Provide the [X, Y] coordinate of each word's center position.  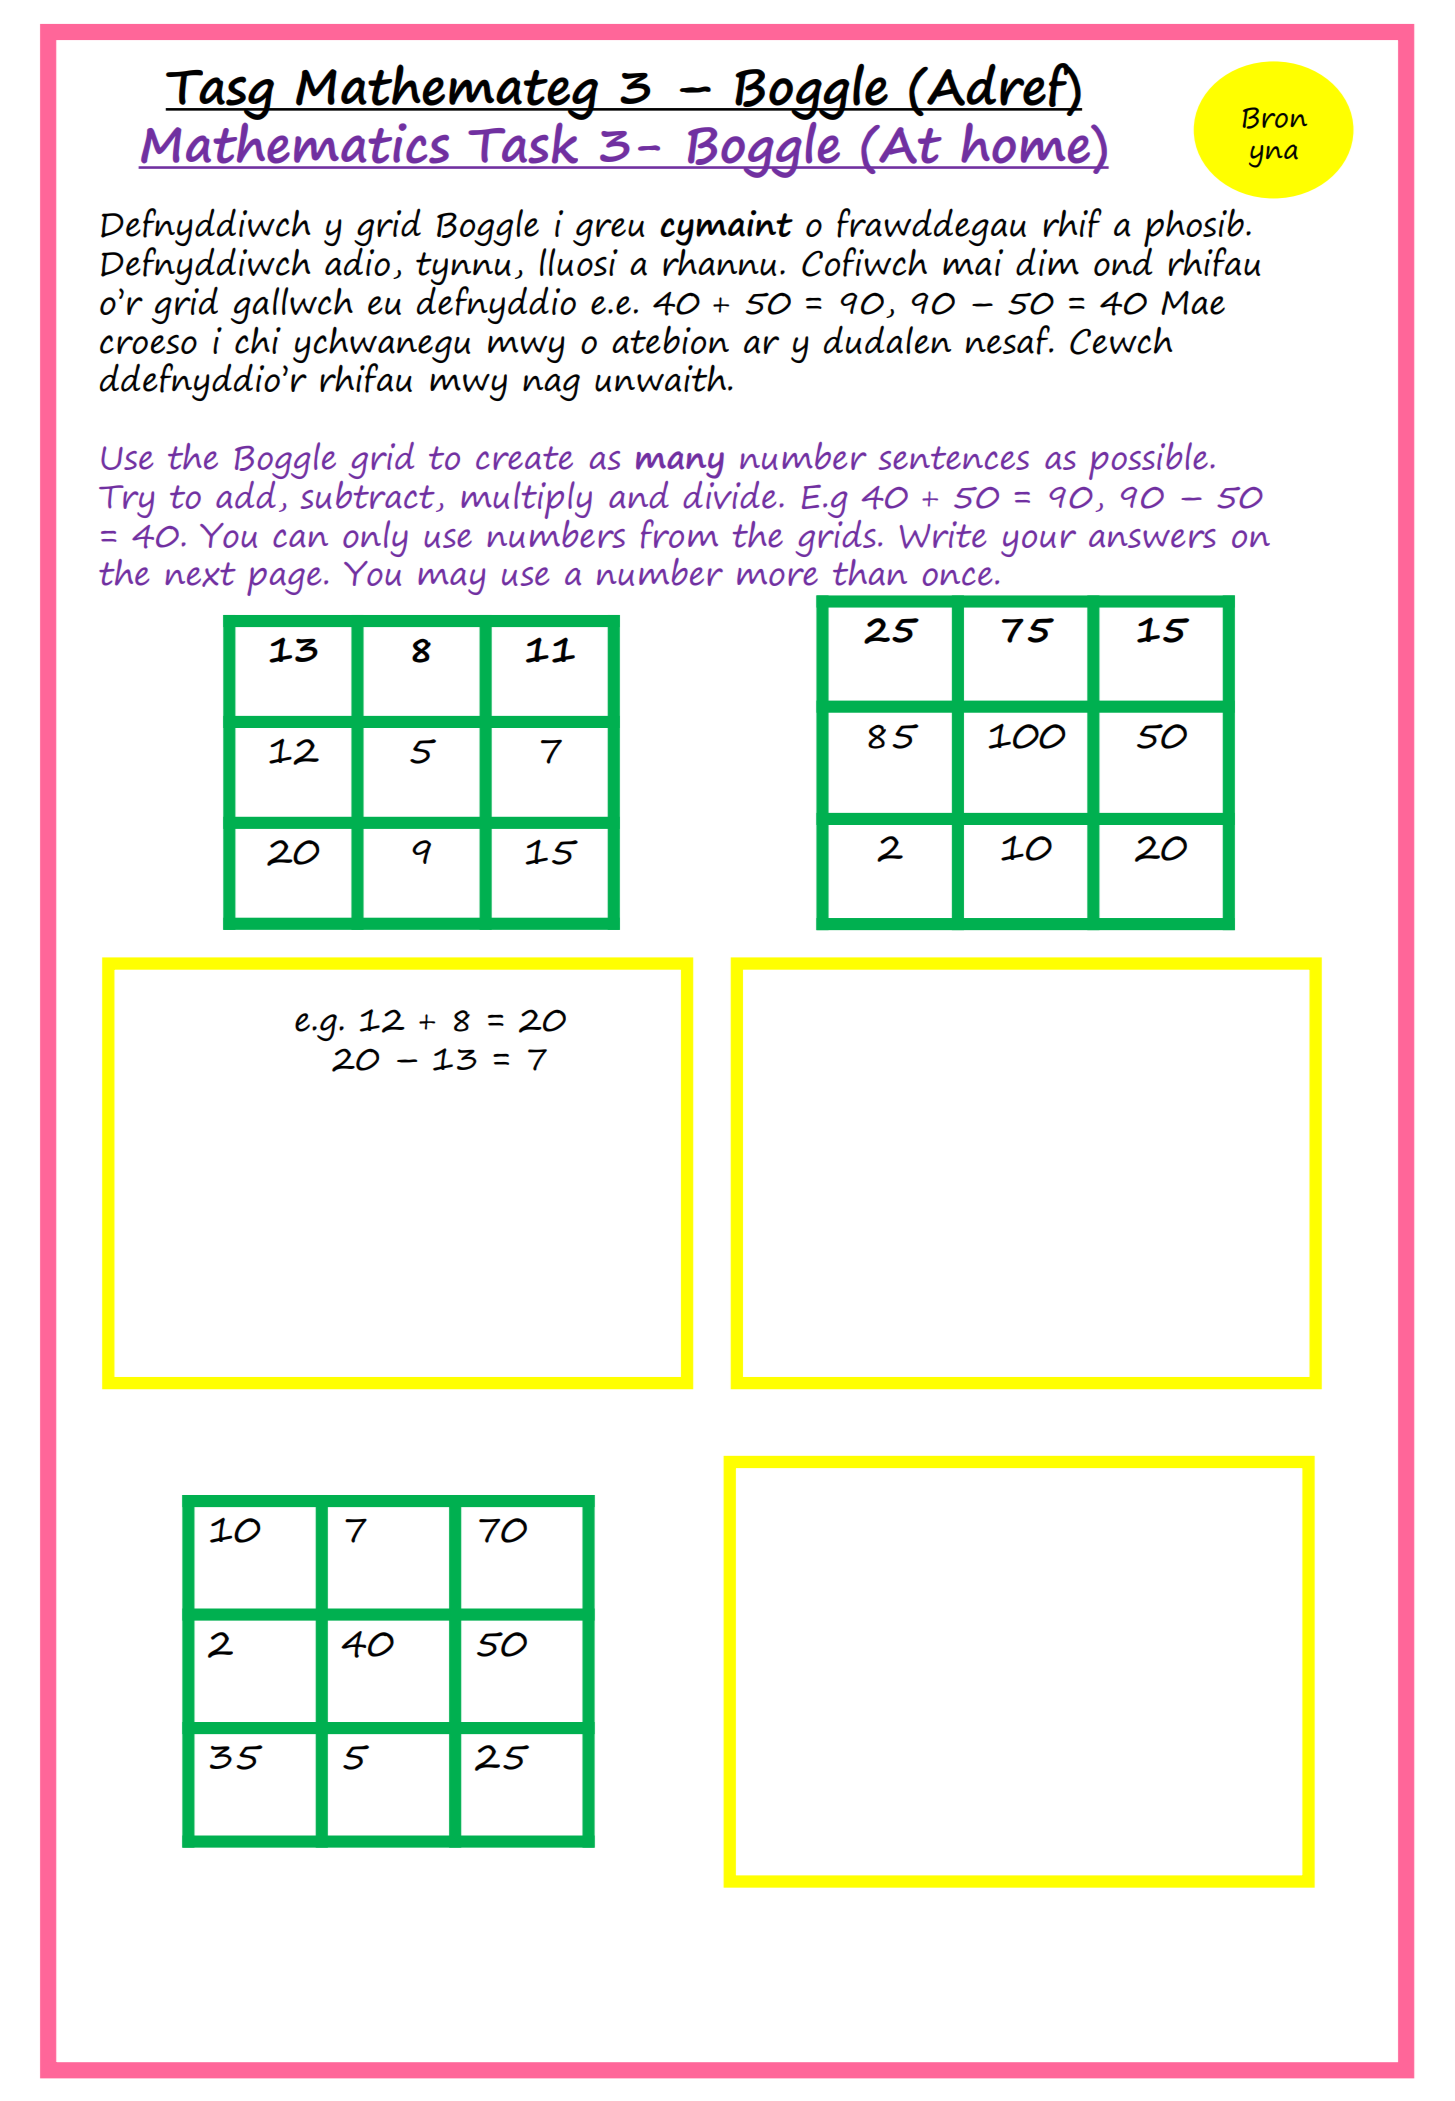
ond [1123, 261]
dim [1047, 262]
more [777, 576]
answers [1152, 538]
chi [258, 340]
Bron [1275, 118]
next [200, 574]
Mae [1193, 303]
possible [1148, 461]
